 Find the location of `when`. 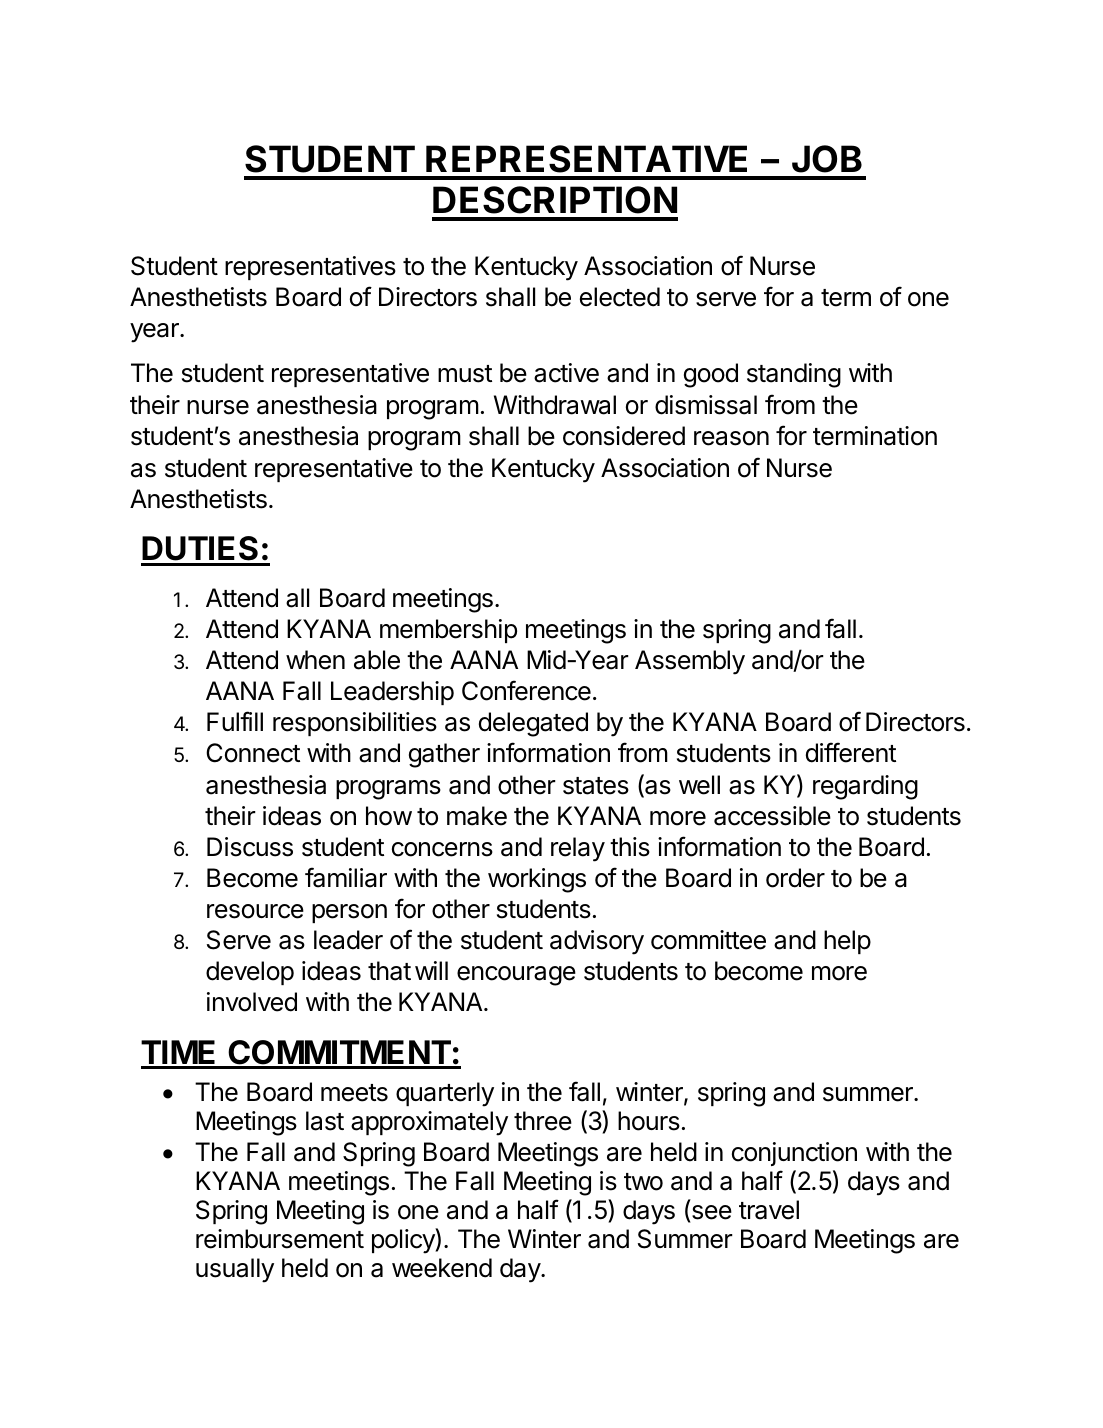

when is located at coordinates (315, 660).
